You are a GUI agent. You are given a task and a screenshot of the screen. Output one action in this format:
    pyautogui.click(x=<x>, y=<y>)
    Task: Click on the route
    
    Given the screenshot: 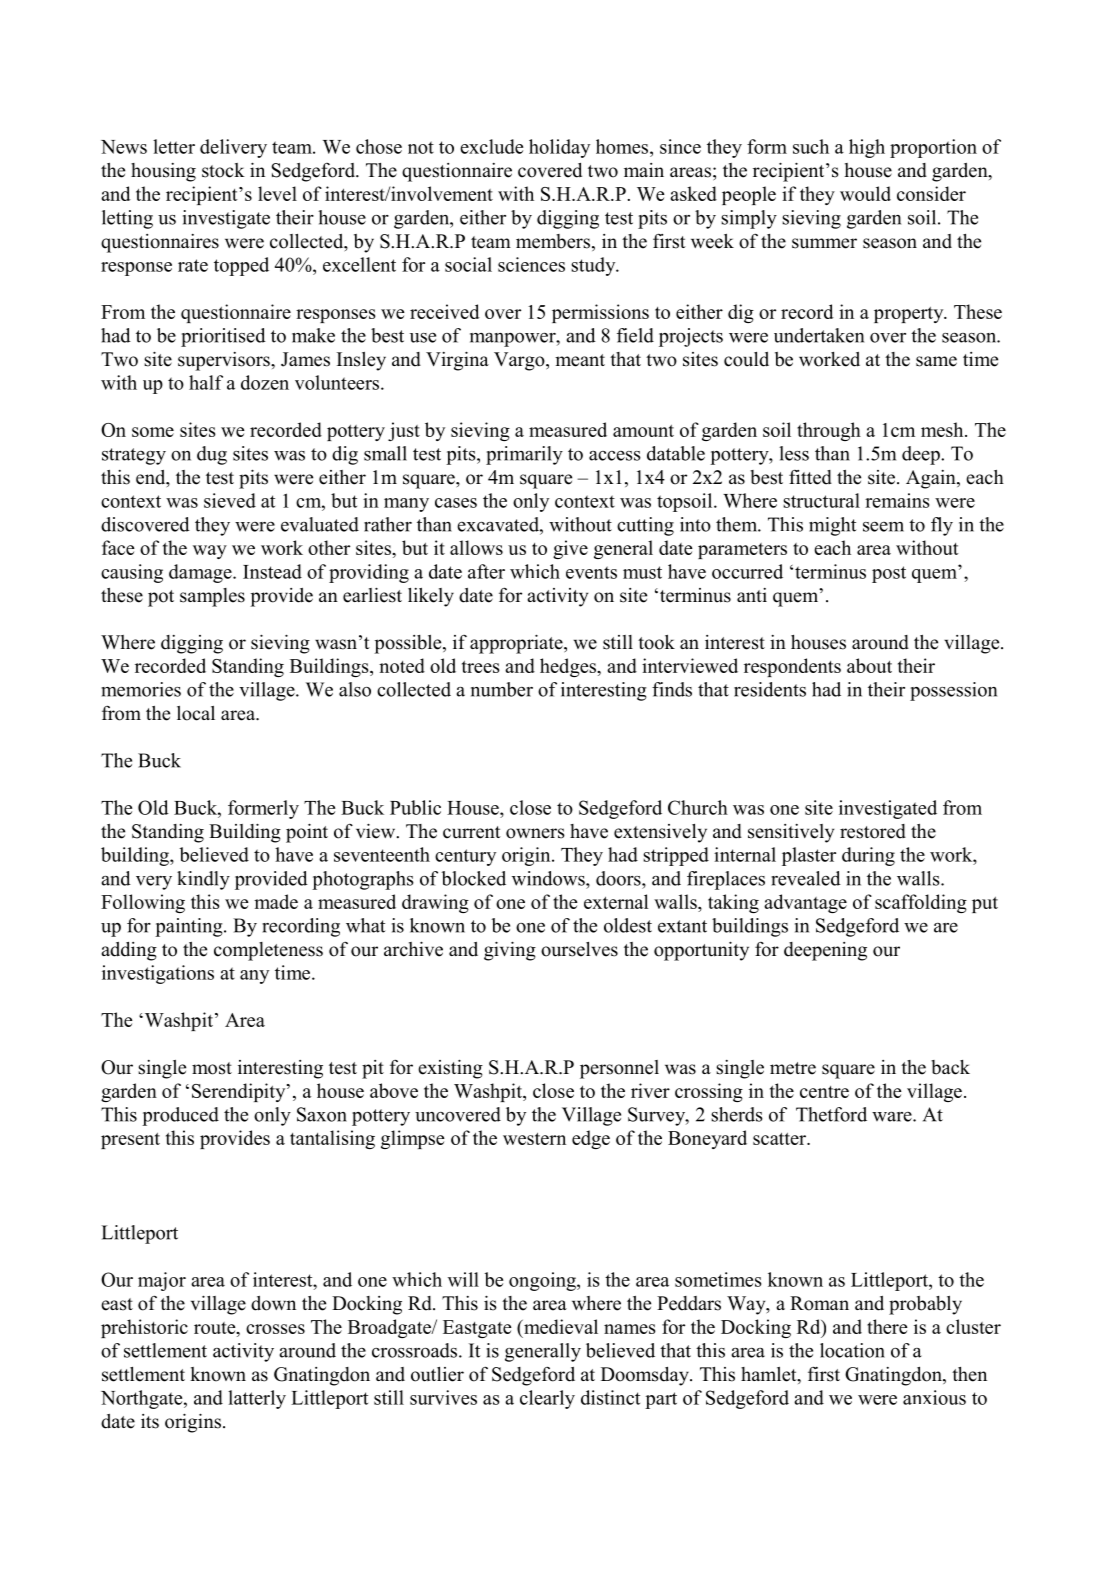 What is the action you would take?
    pyautogui.click(x=216, y=1328)
